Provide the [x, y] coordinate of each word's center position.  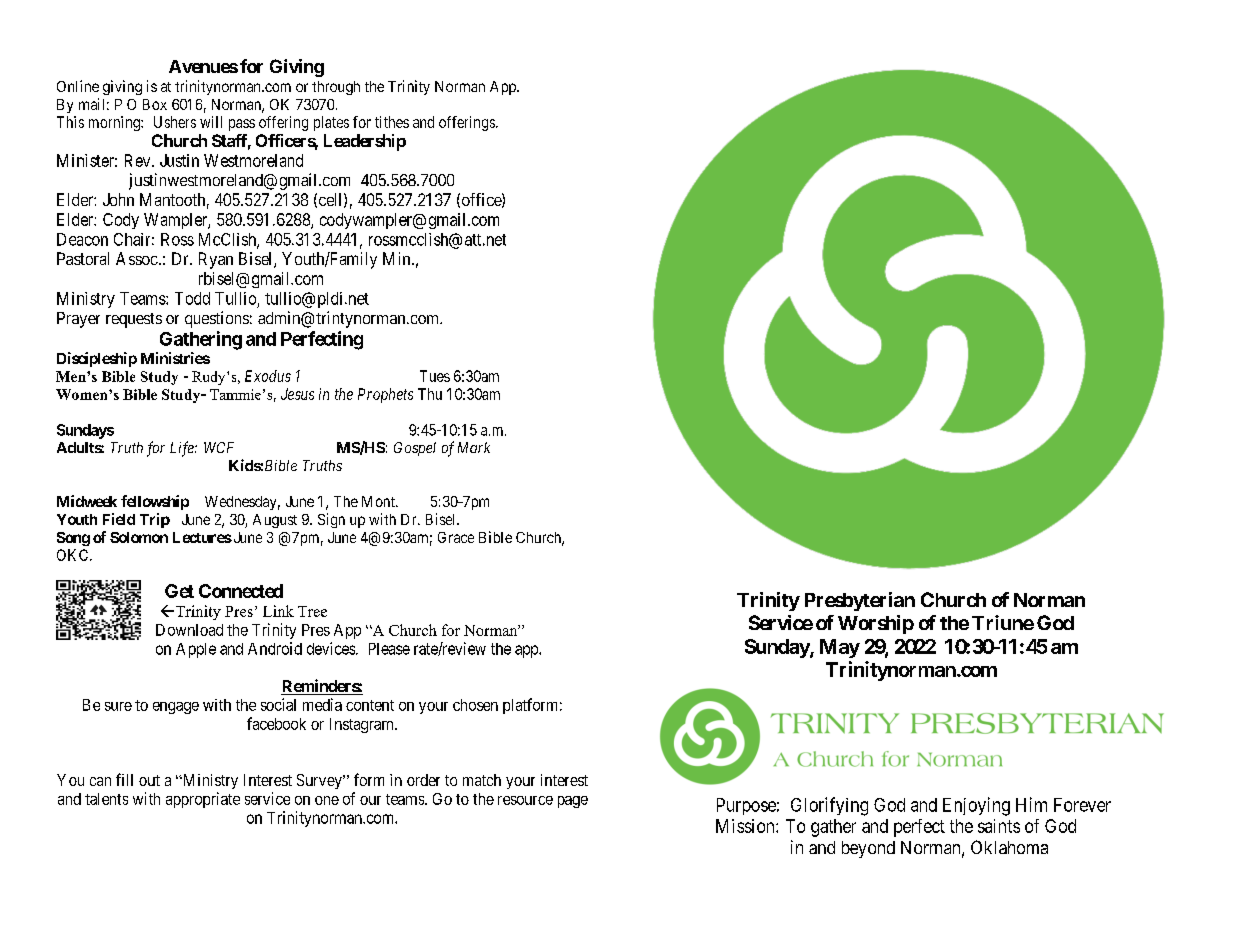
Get [179, 591]
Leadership [365, 142]
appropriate [203, 800]
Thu [430, 394]
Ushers [175, 122]
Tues [435, 376]
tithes [392, 122]
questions [217, 319]
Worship [876, 624]
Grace [456, 537]
